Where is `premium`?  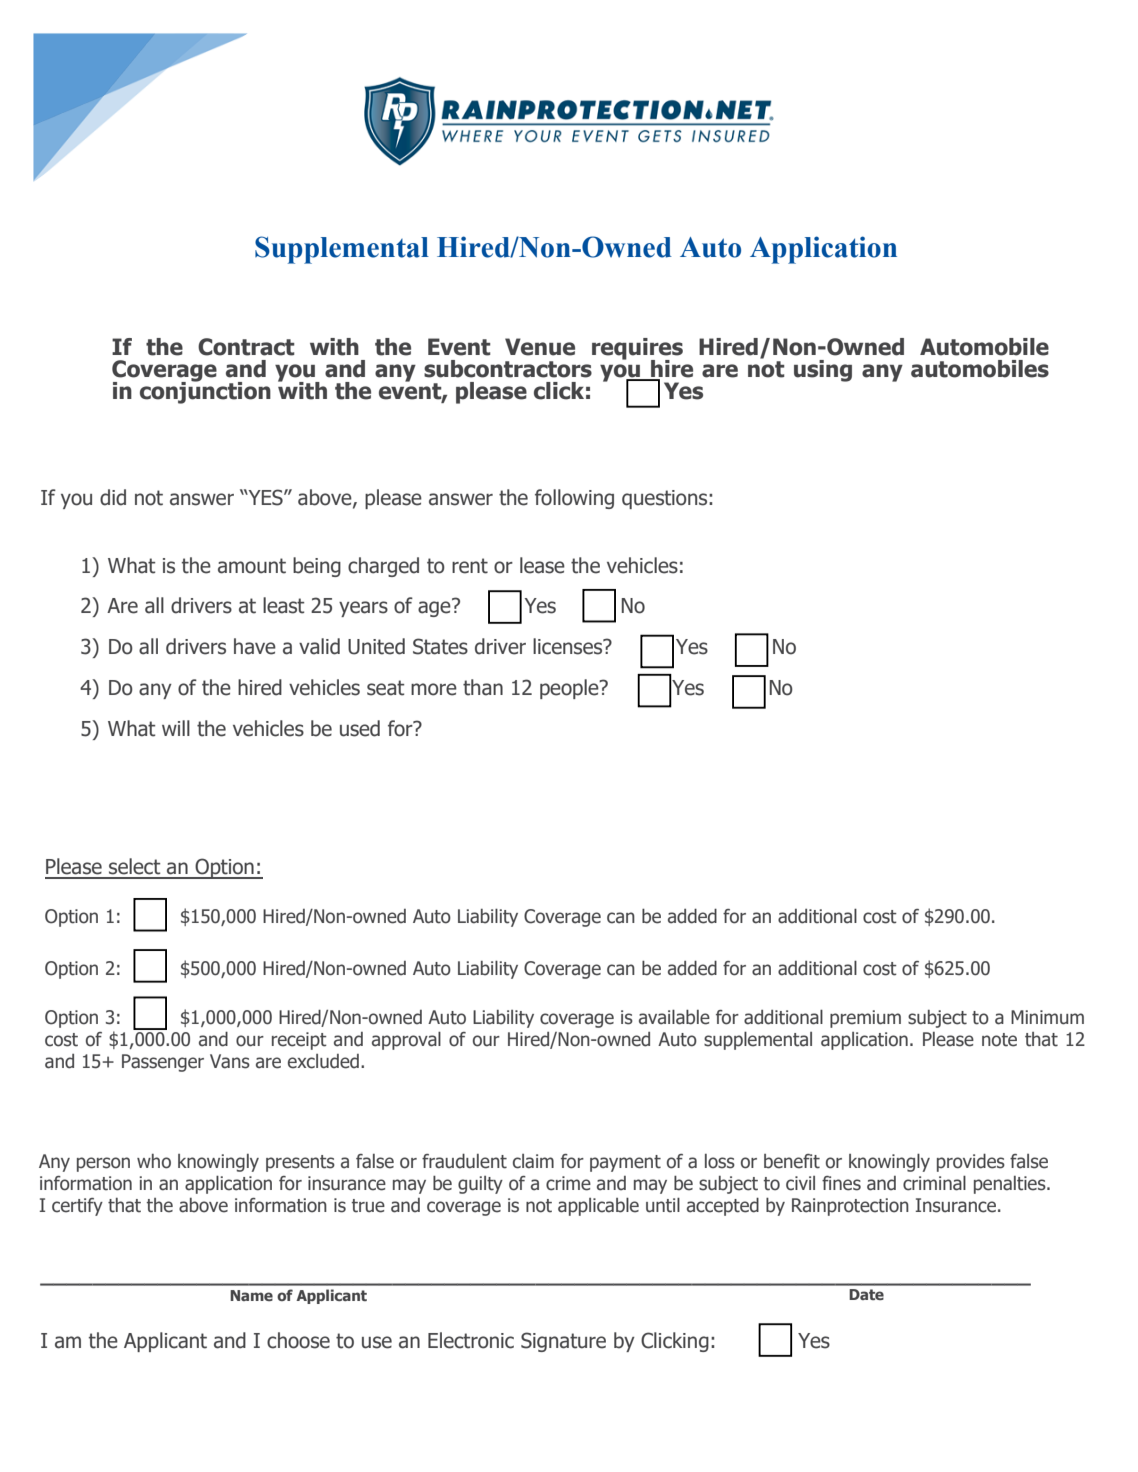
premium is located at coordinates (865, 1019).
